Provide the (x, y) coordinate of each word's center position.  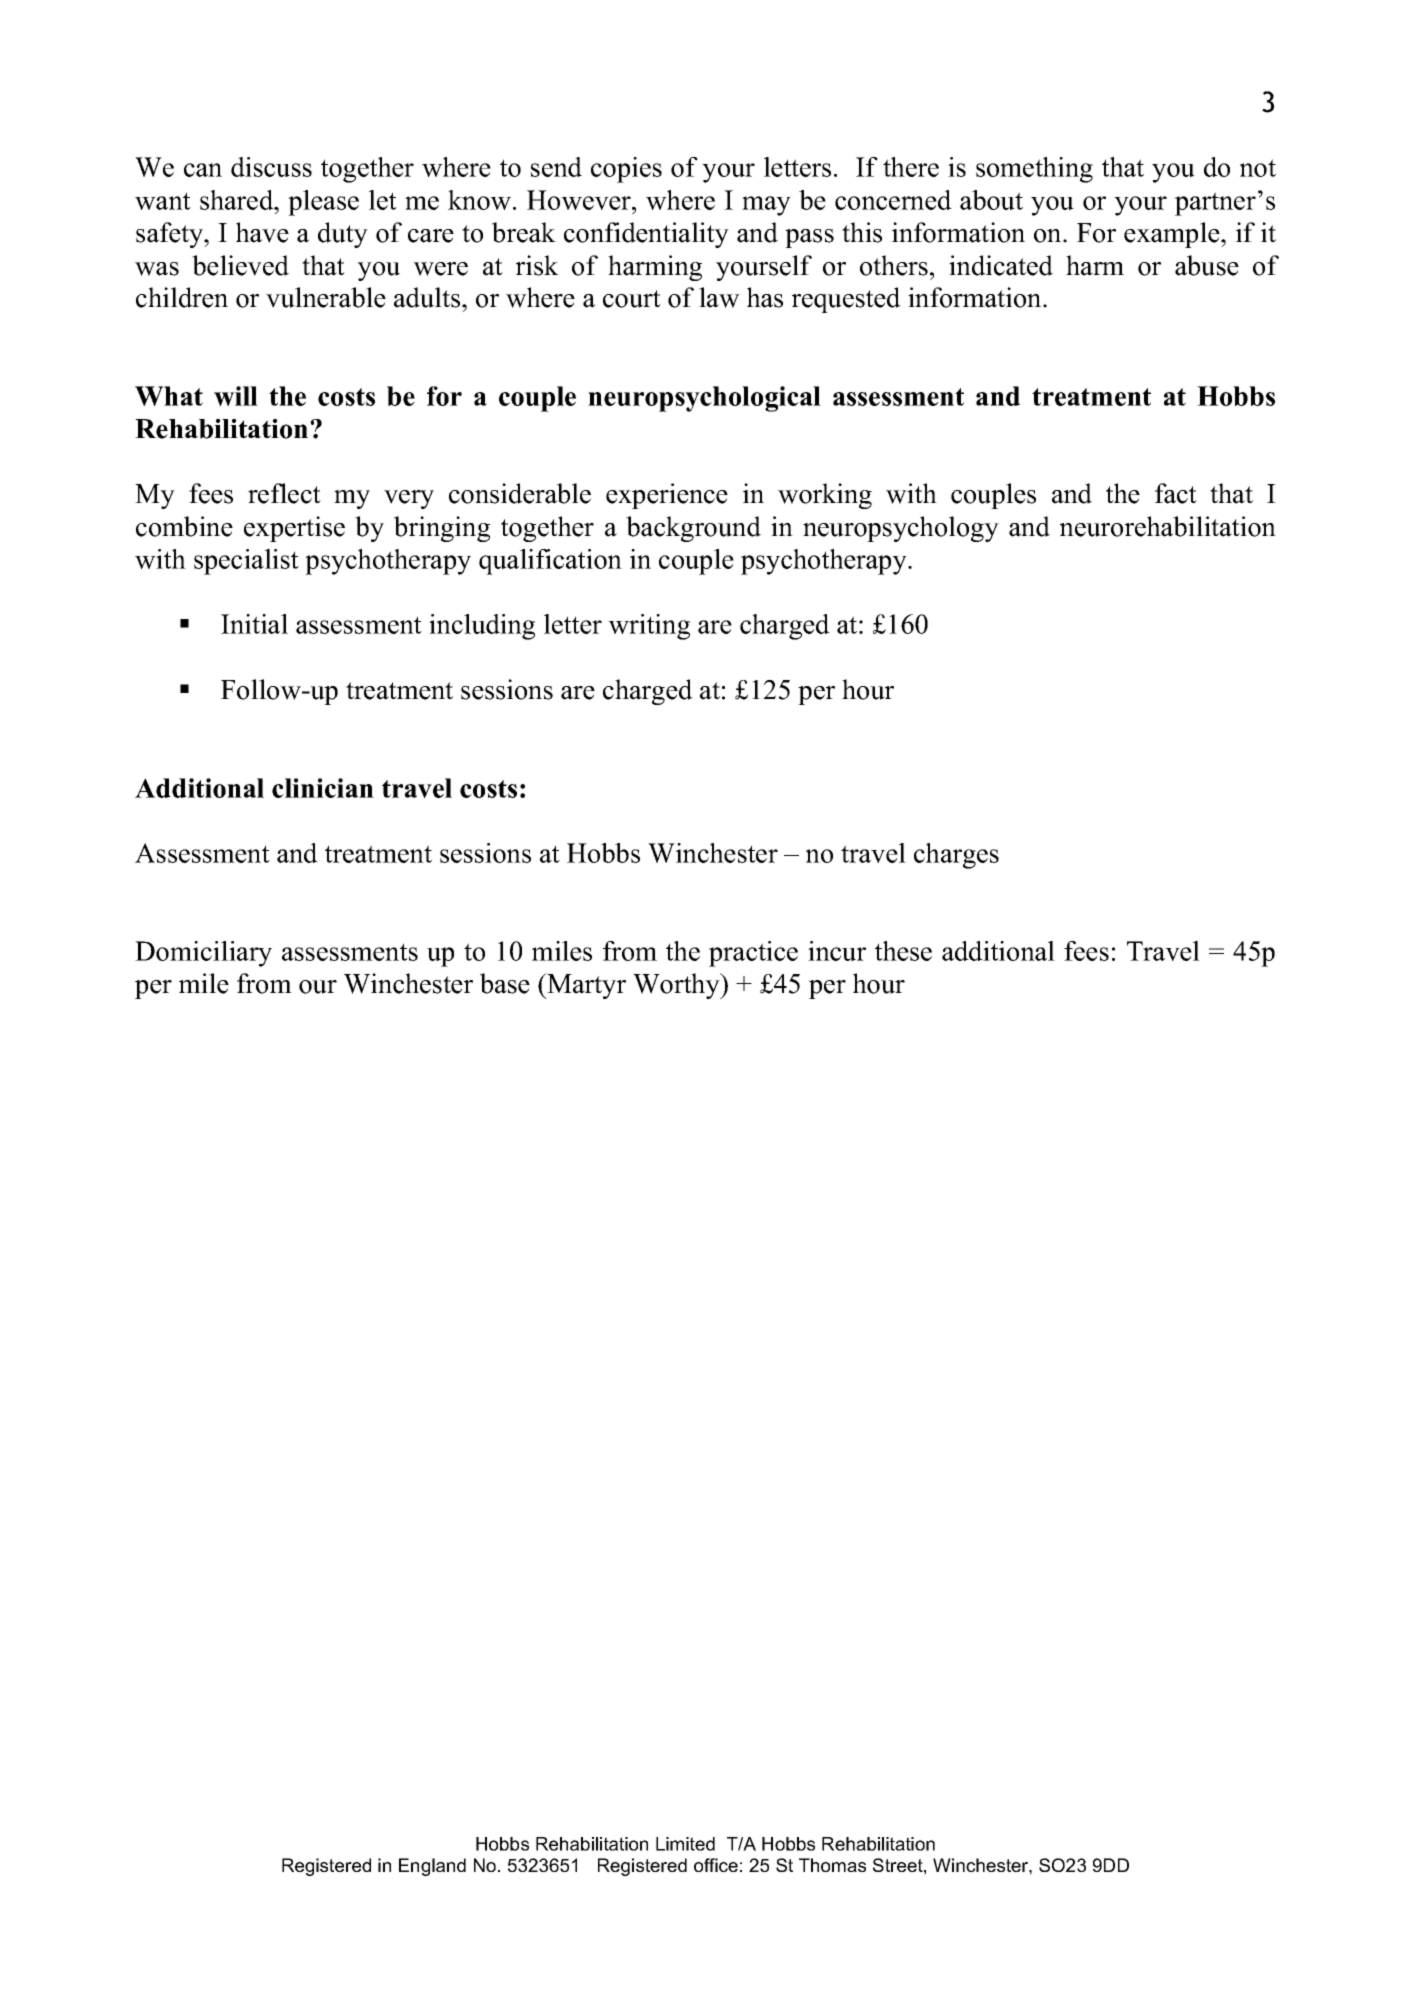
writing (649, 627)
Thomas (832, 1865)
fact (1176, 493)
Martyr (585, 986)
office (716, 1865)
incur (837, 951)
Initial (254, 624)
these (903, 951)
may (766, 206)
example (1173, 235)
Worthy (677, 986)
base (505, 983)
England (432, 1867)
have (262, 232)
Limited (685, 1844)
